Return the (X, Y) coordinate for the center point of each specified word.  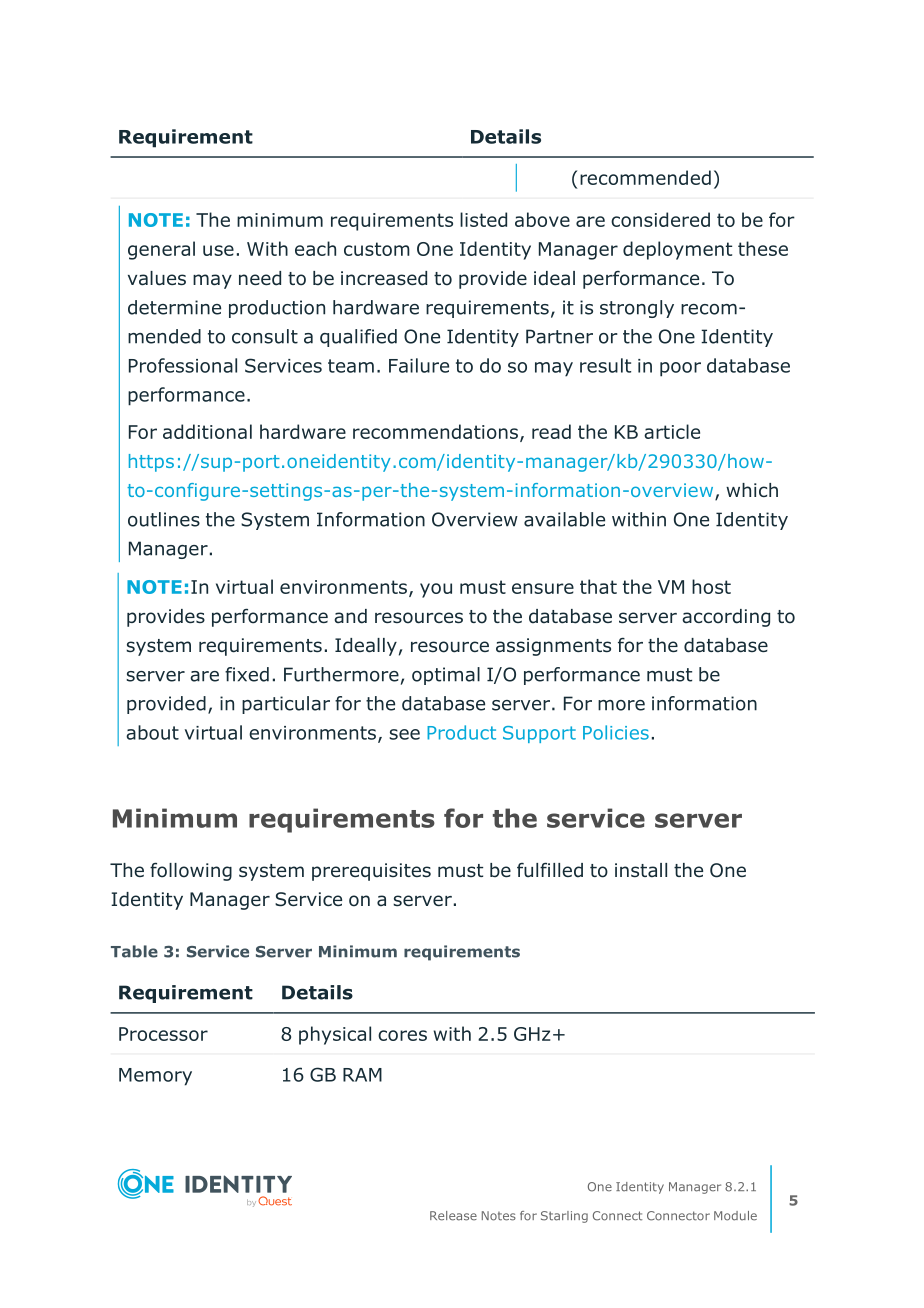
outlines (164, 519)
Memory (155, 1077)
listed (483, 219)
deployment (677, 250)
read (551, 431)
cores (402, 1035)
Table (134, 951)
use (218, 250)
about (152, 732)
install (641, 870)
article (672, 431)
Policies (616, 732)
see (404, 734)
